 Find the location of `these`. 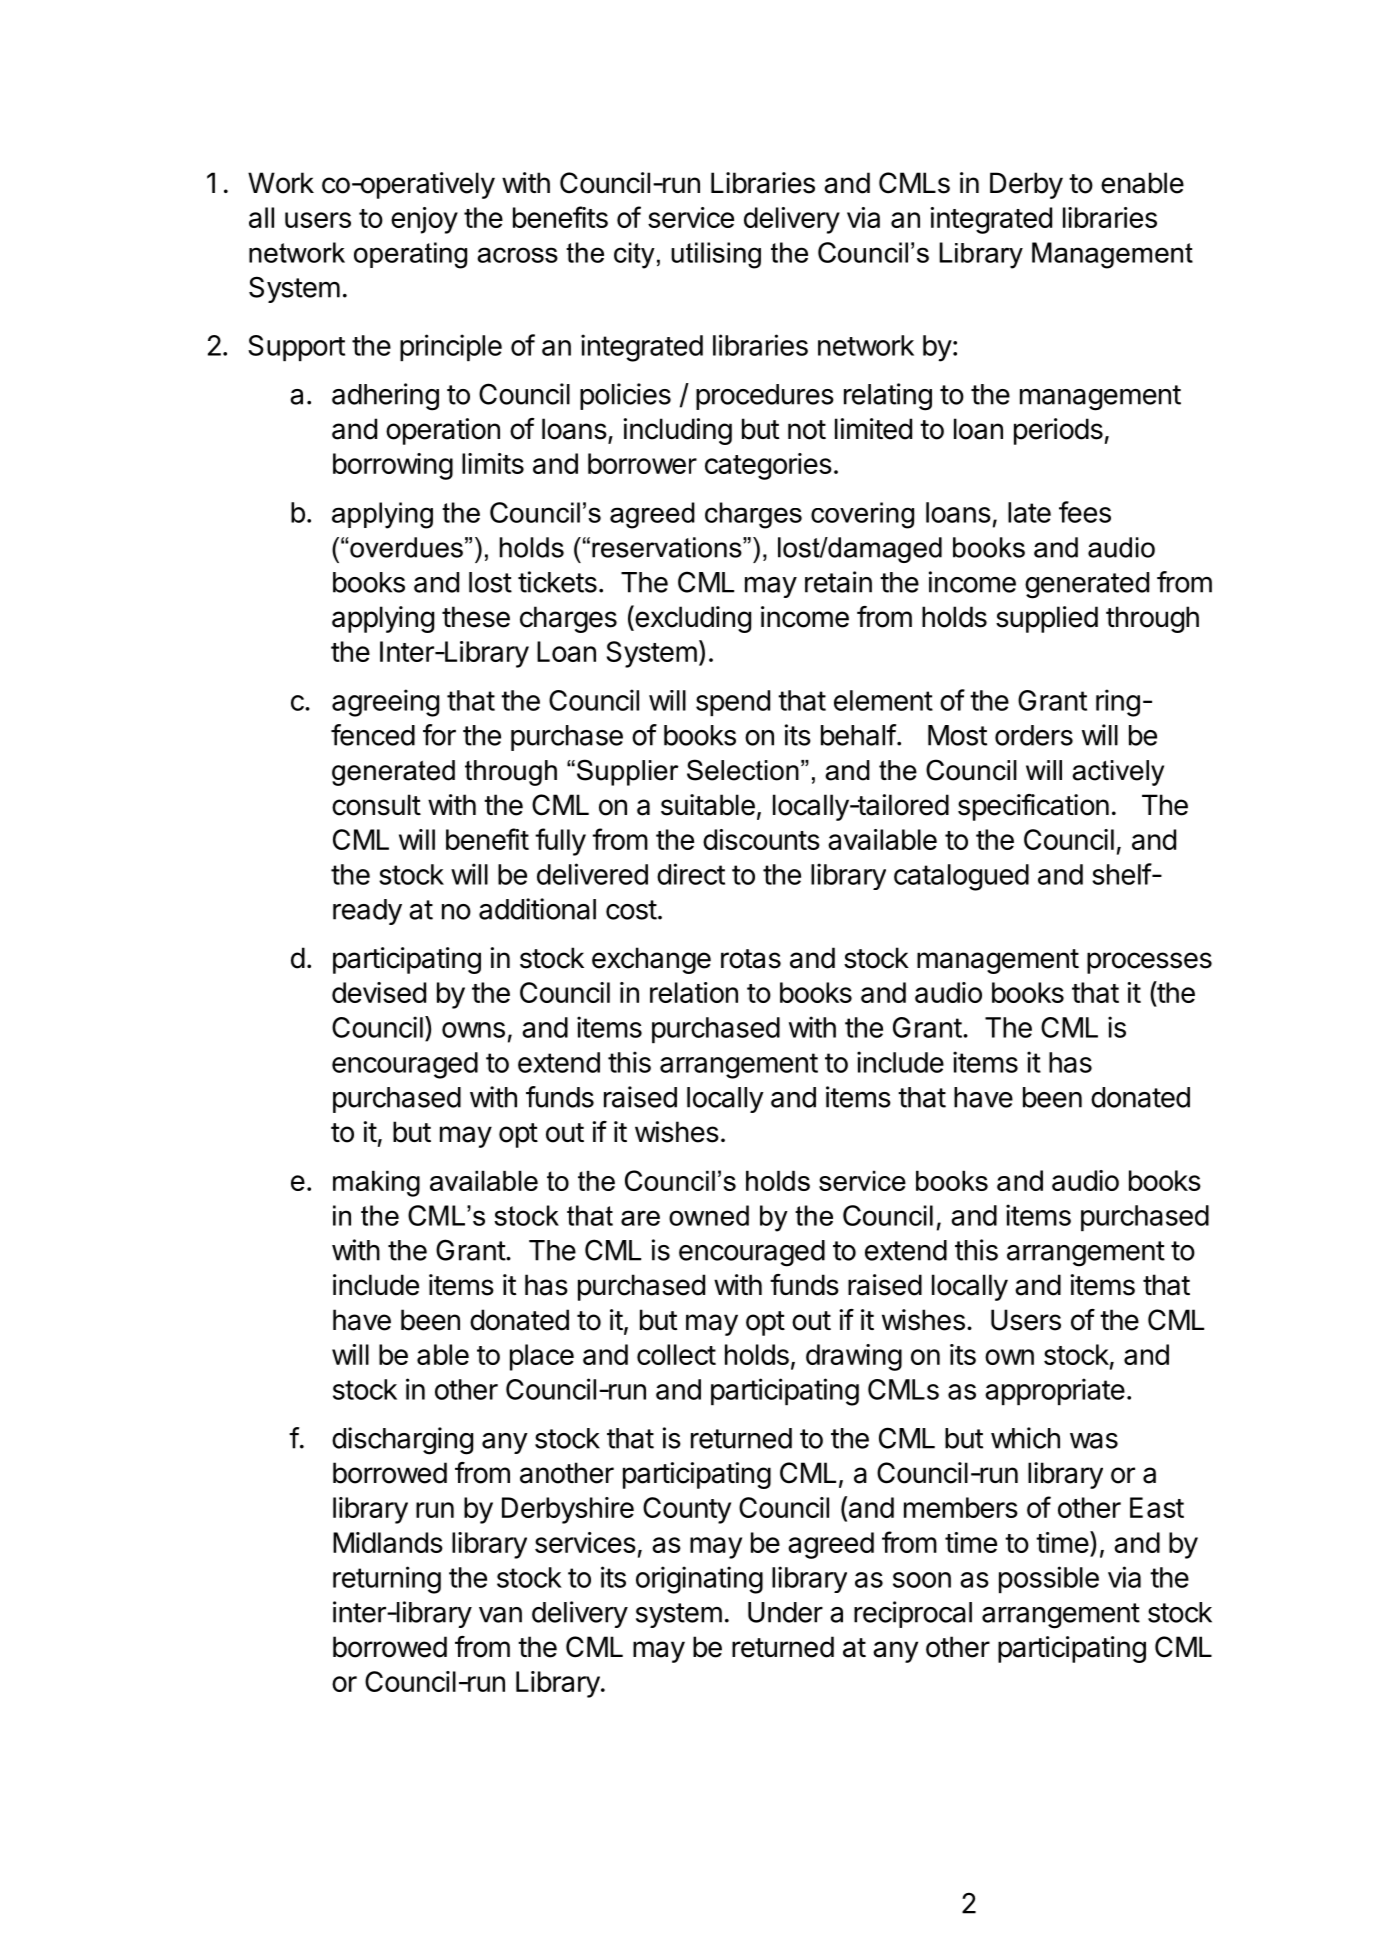

these is located at coordinates (476, 617).
